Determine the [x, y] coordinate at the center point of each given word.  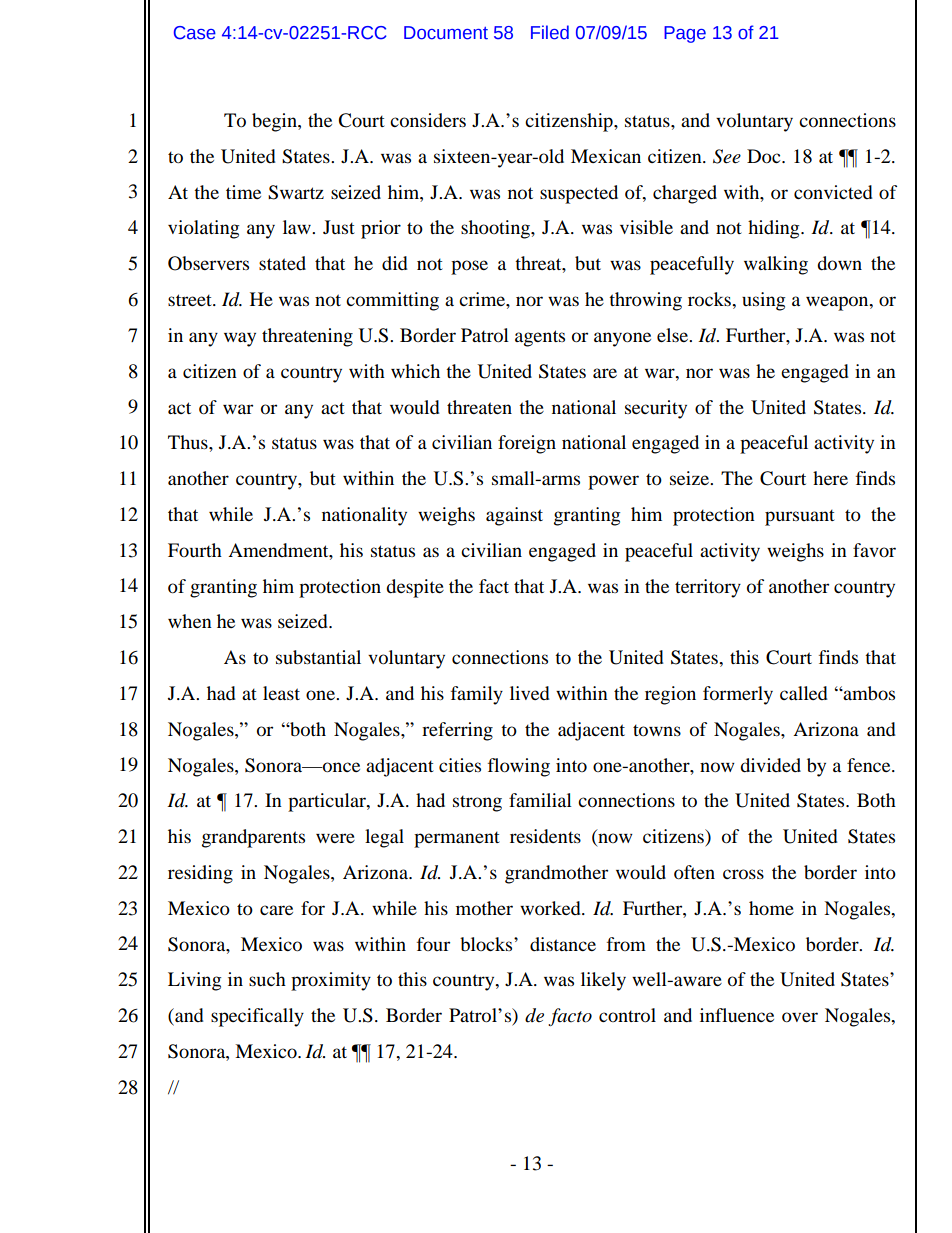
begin [275, 122]
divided [770, 765]
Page [685, 34]
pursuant [800, 518]
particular [328, 802]
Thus [189, 442]
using [763, 301]
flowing [519, 767]
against [514, 516]
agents [540, 338]
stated [282, 263]
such [267, 979]
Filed [550, 32]
